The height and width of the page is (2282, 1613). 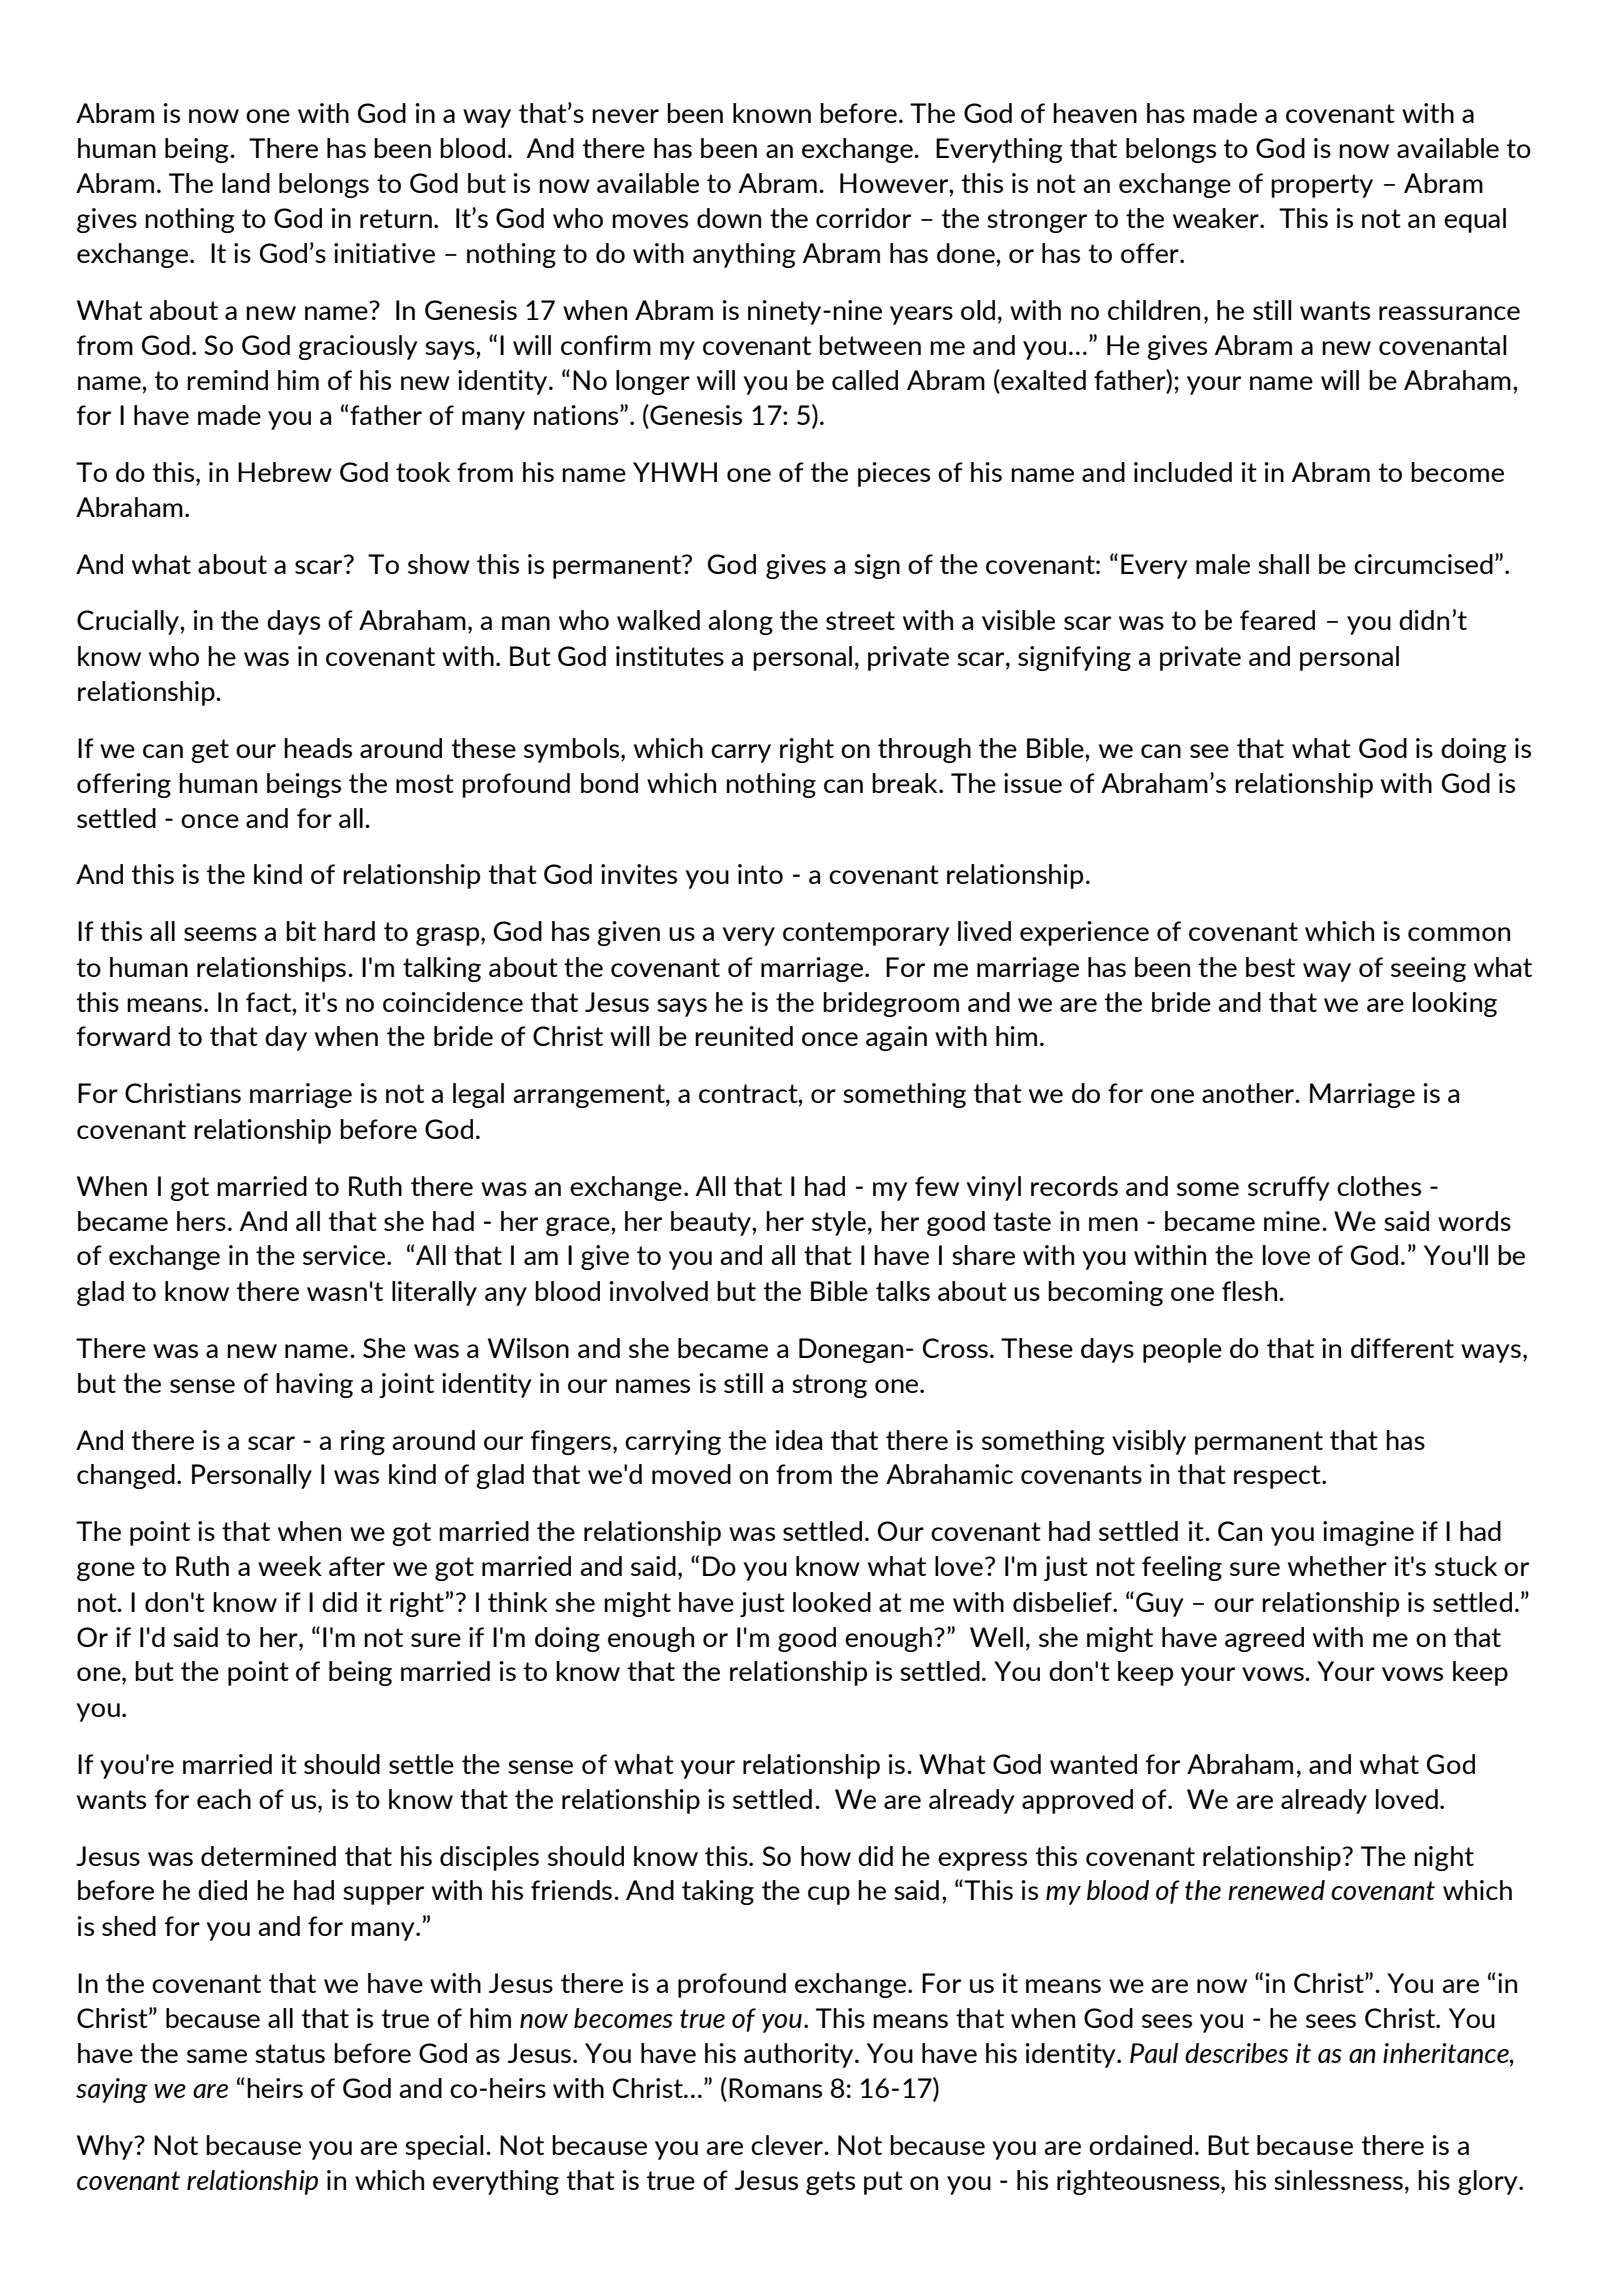 I want to click on feared, so click(x=1277, y=620).
